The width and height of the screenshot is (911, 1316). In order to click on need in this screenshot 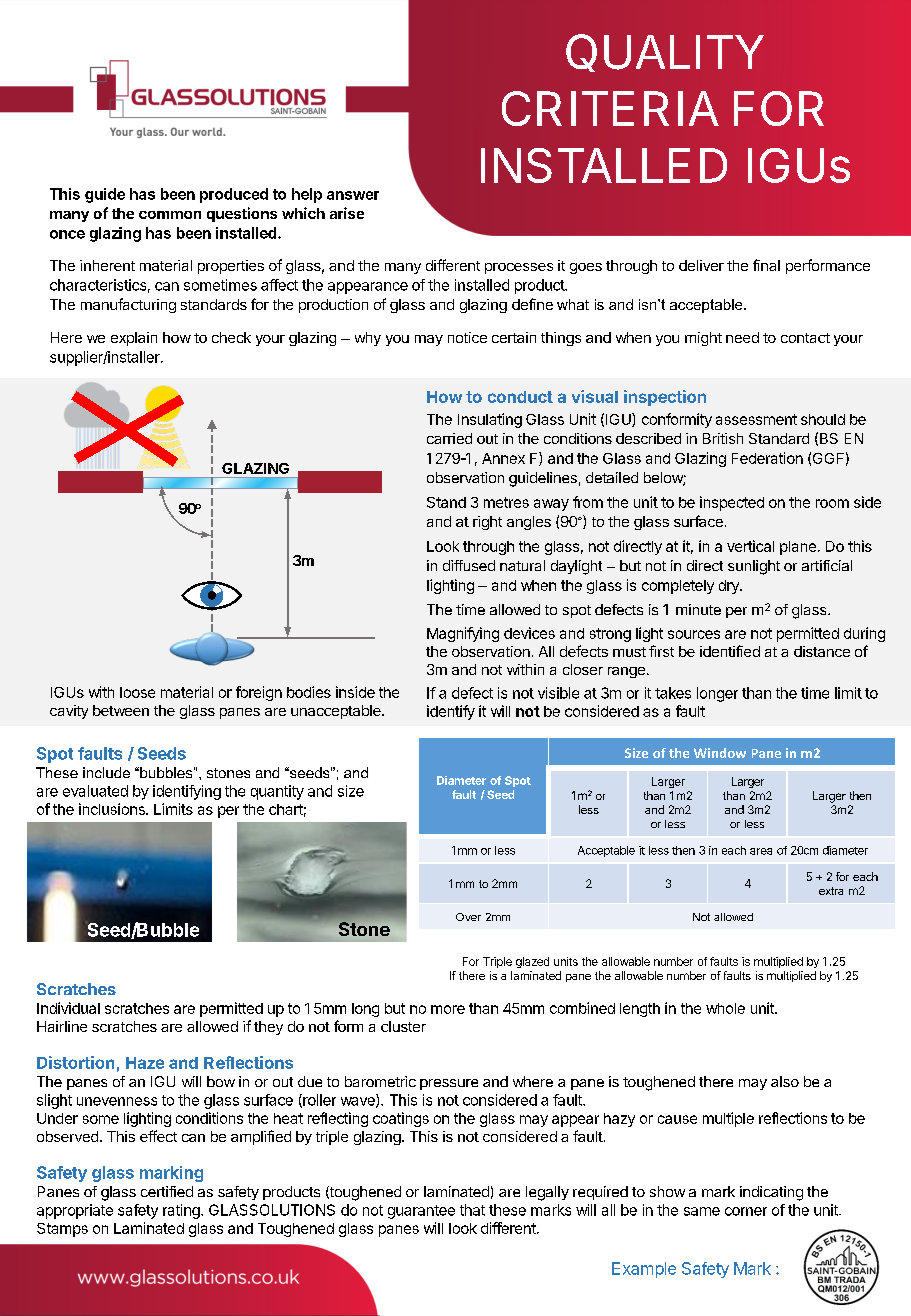, I will do `click(742, 337)`.
